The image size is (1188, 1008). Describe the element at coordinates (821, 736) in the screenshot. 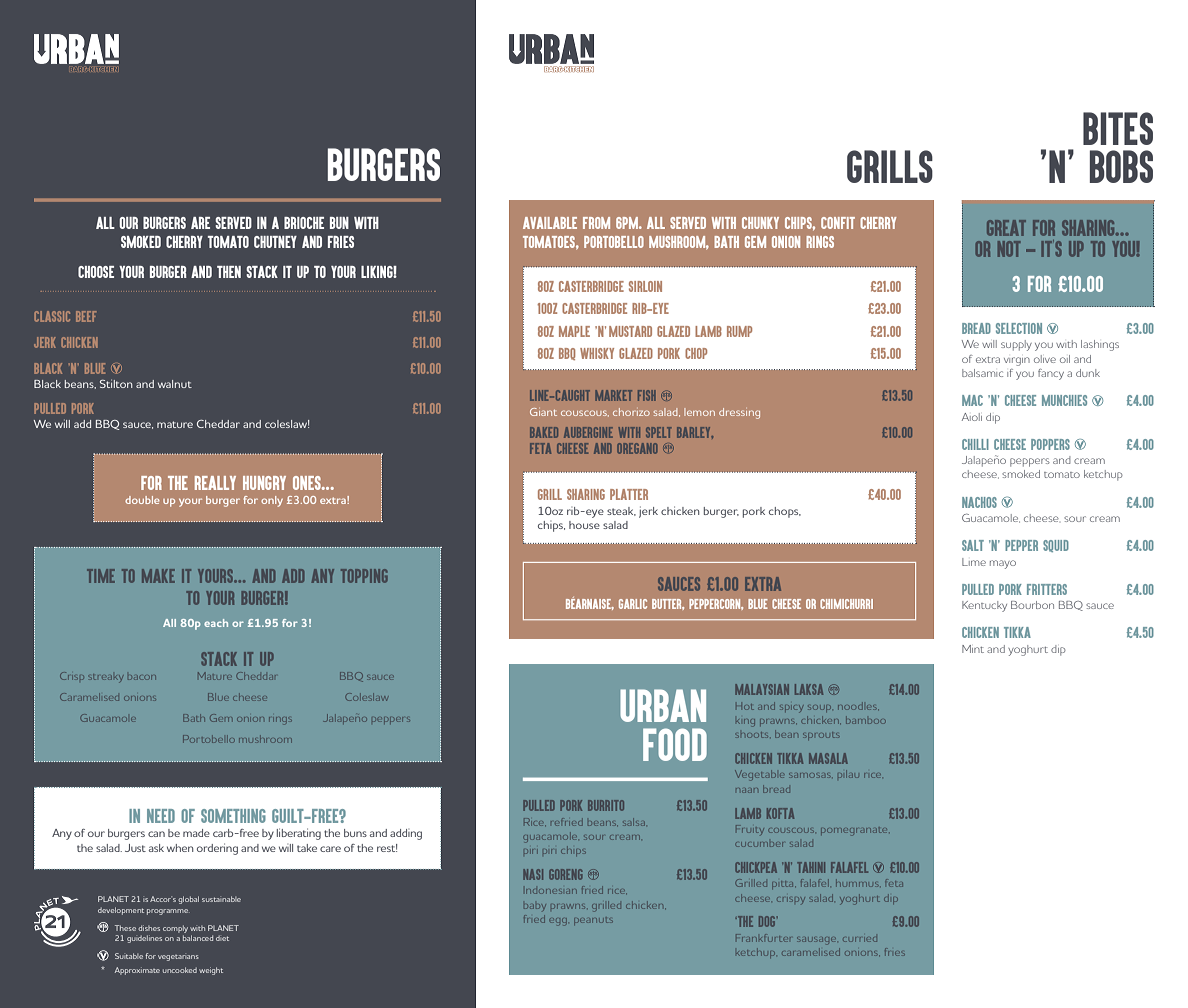

I see `sprouts` at that location.
